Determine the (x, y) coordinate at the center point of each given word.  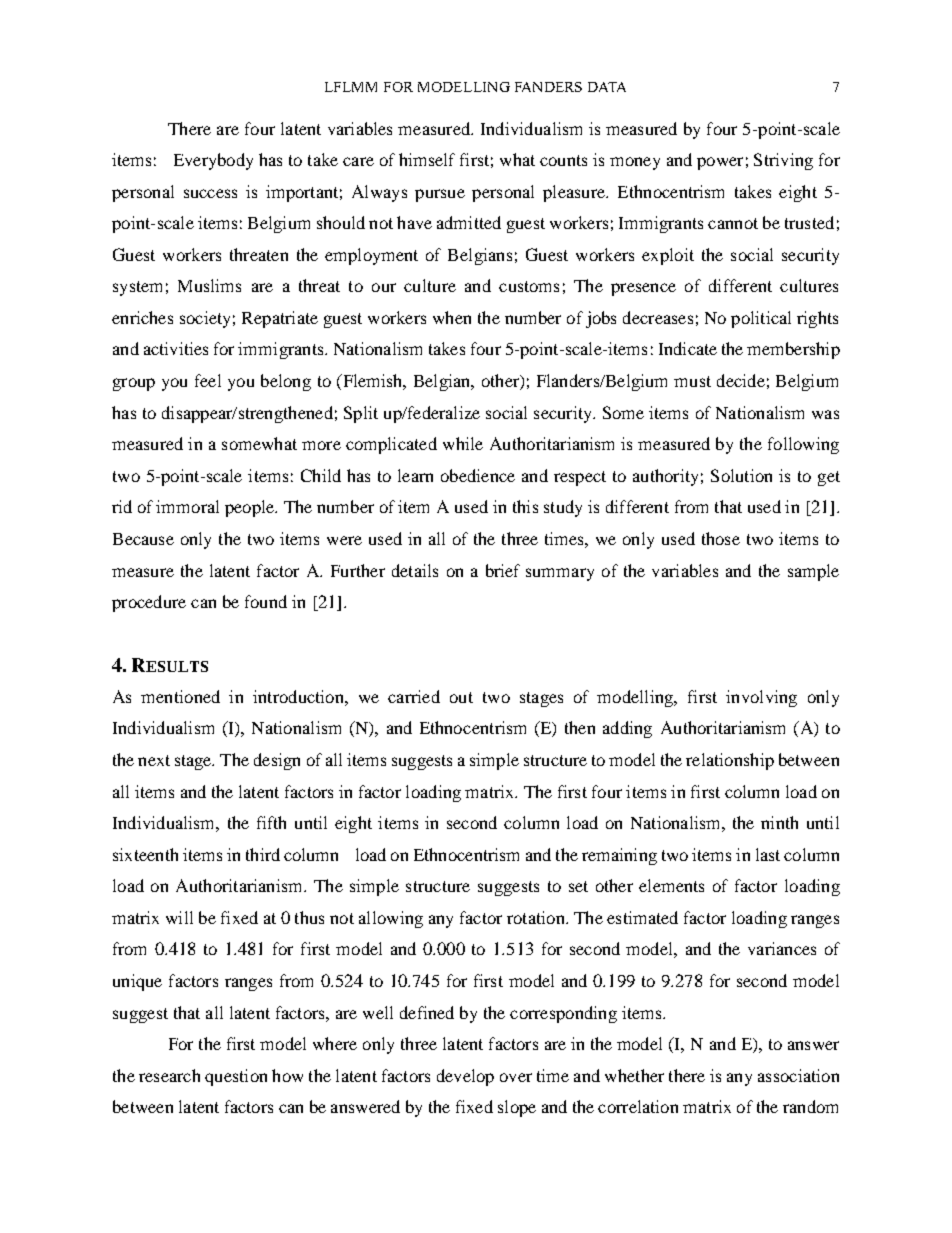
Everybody (213, 161)
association (798, 1075)
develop (465, 1077)
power (720, 163)
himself (427, 159)
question (236, 1077)
